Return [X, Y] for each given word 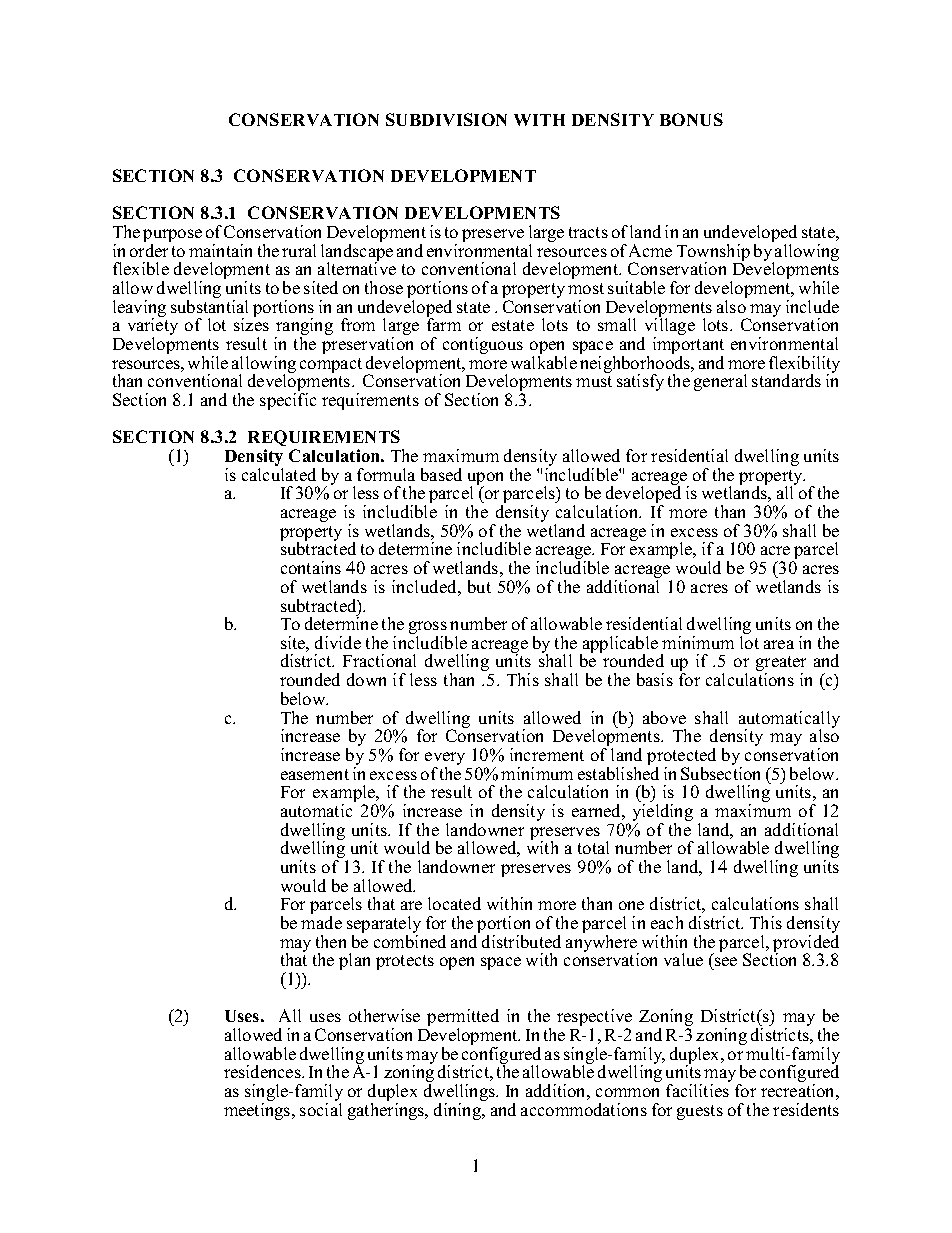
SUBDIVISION [446, 119]
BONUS [691, 119]
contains [311, 567]
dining [459, 1111]
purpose [172, 237]
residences [263, 1071]
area [779, 644]
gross [428, 629]
